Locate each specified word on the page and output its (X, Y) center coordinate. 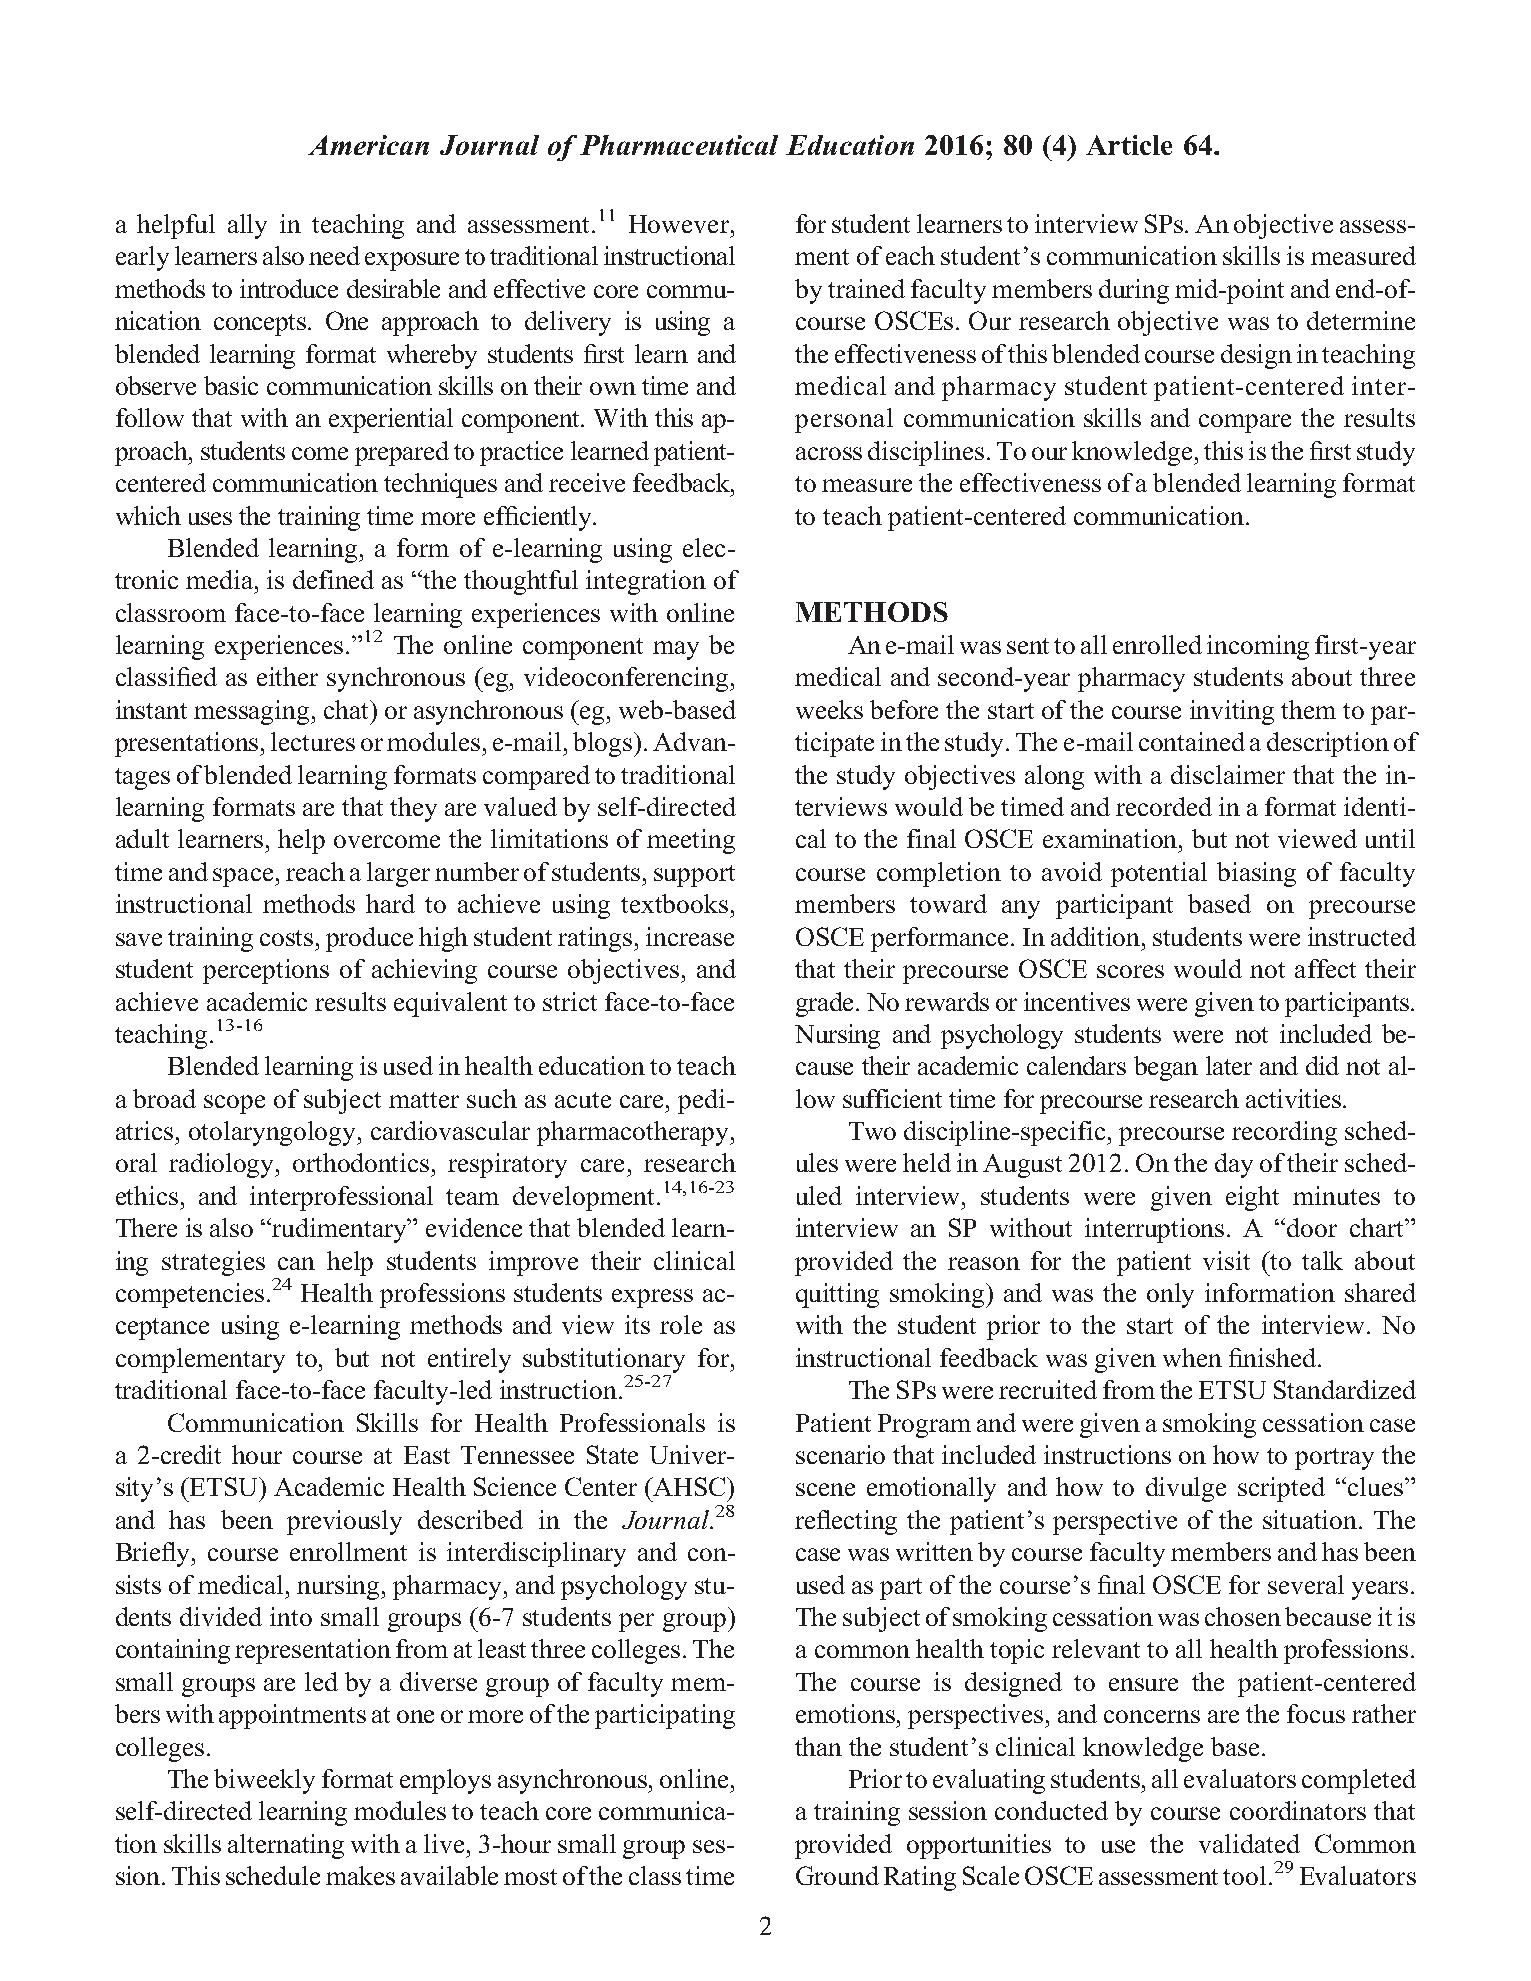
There (146, 1227)
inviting (1232, 712)
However (680, 224)
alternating (286, 1846)
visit (1226, 1260)
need (334, 255)
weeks (829, 709)
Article (1129, 145)
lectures (313, 741)
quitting (837, 1295)
